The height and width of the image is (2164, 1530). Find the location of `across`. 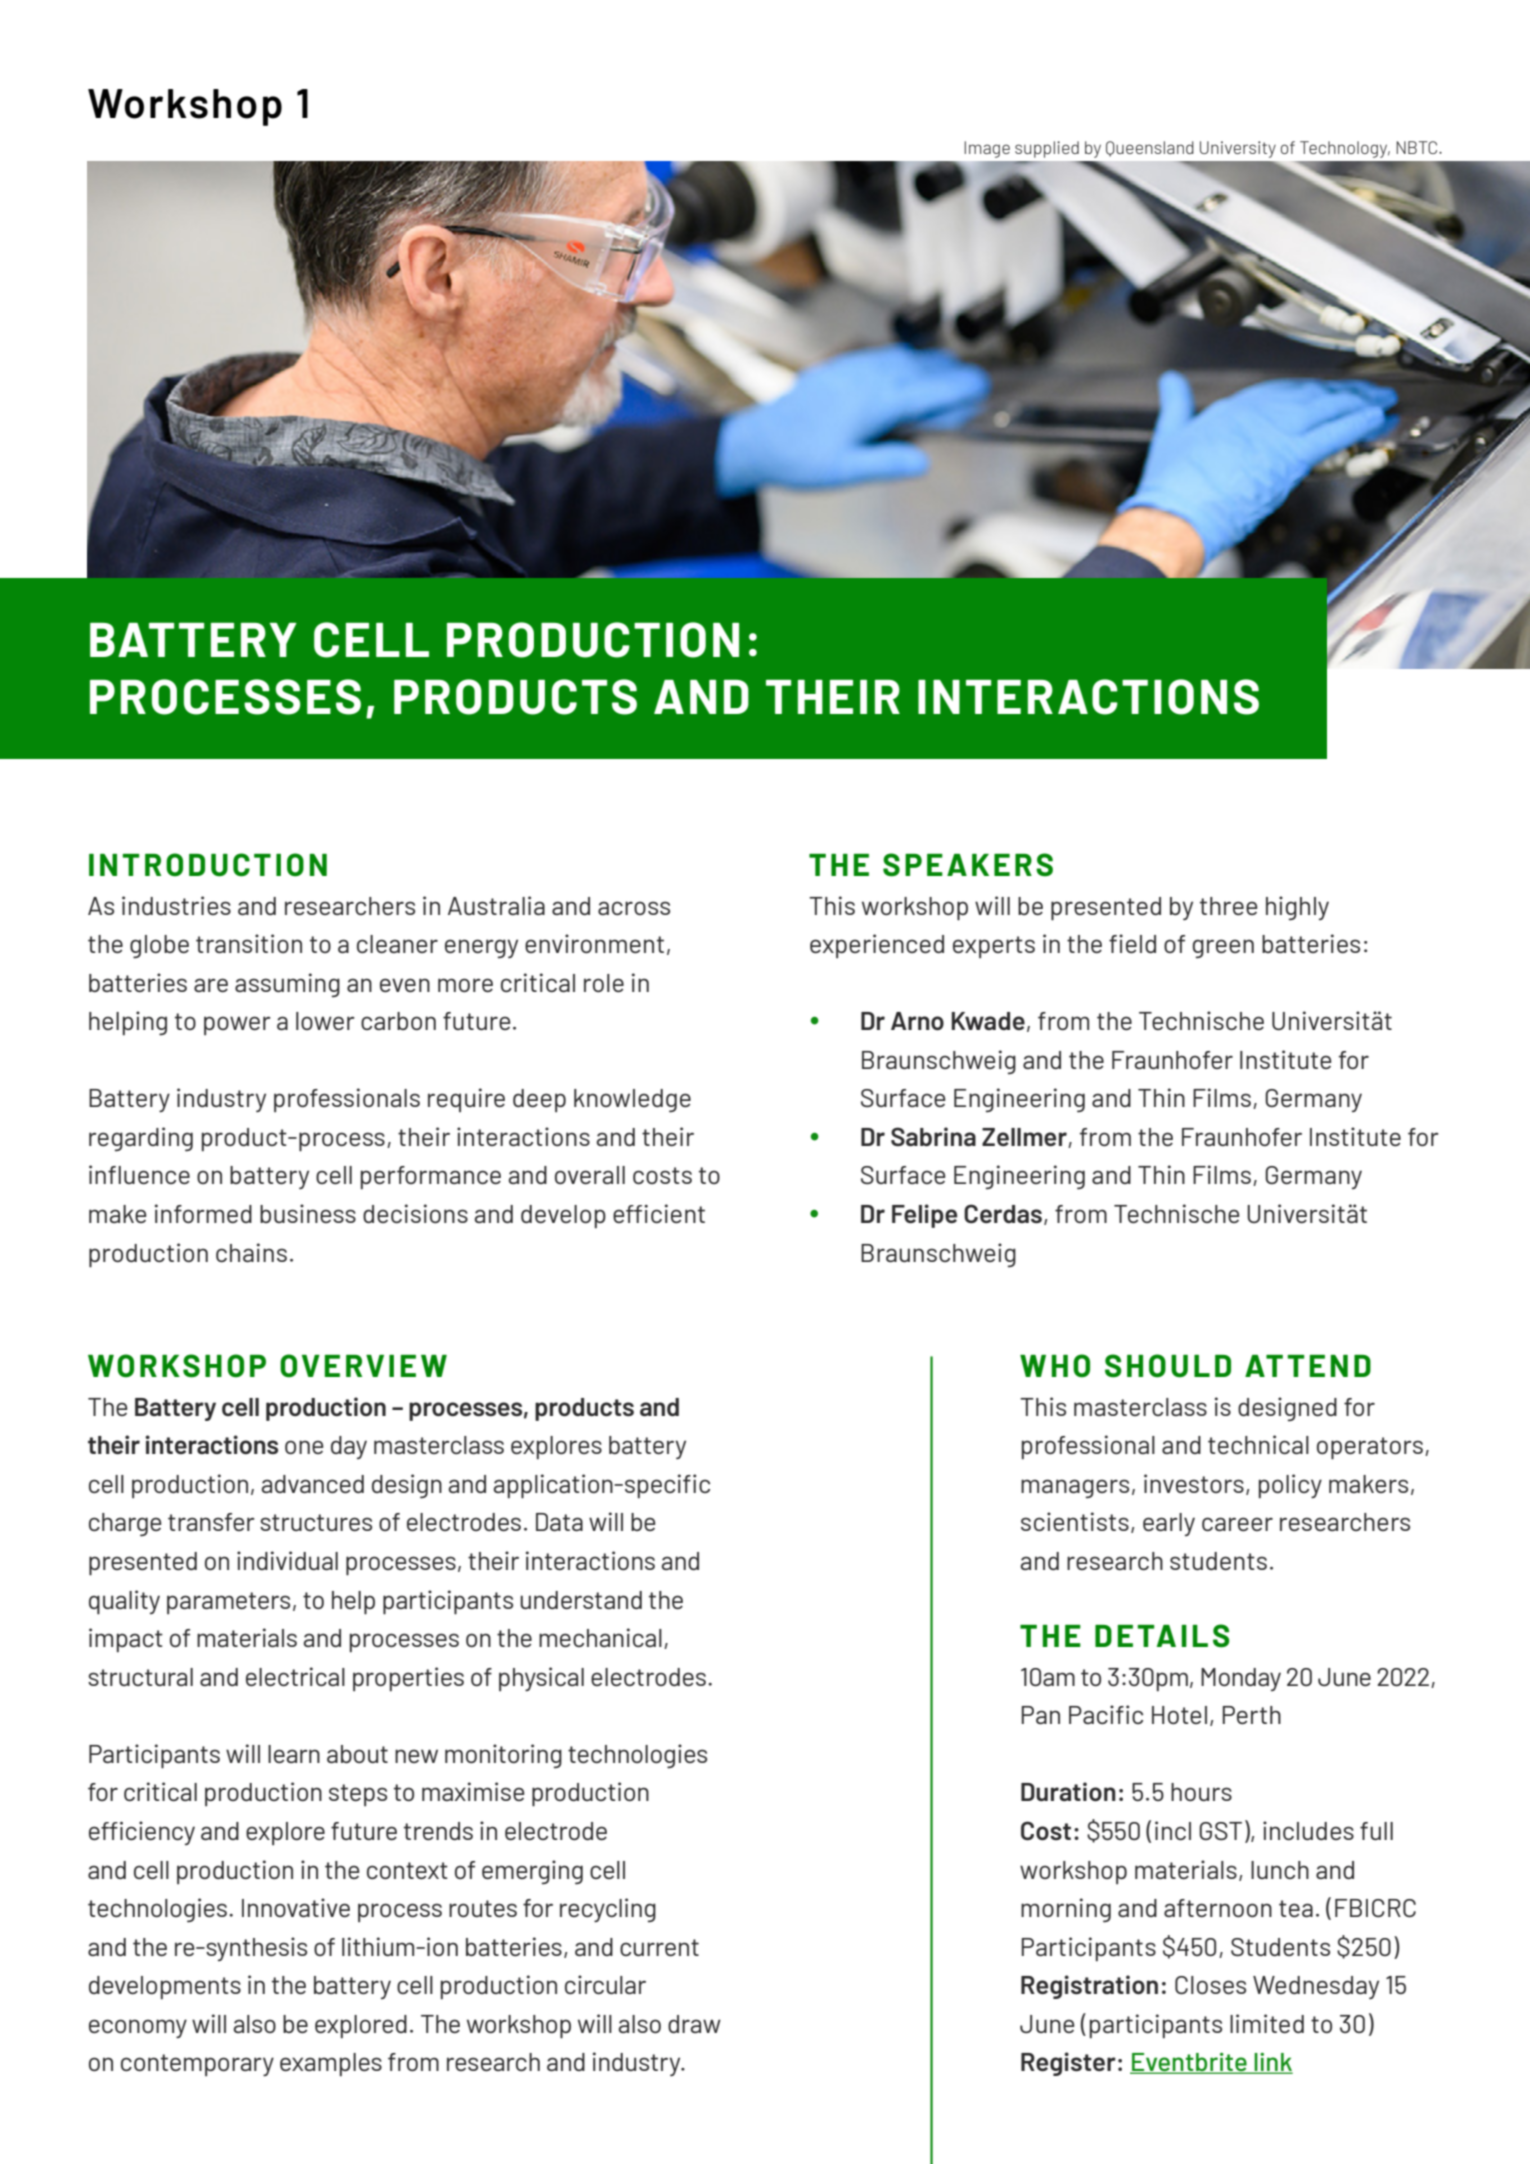

across is located at coordinates (634, 908).
